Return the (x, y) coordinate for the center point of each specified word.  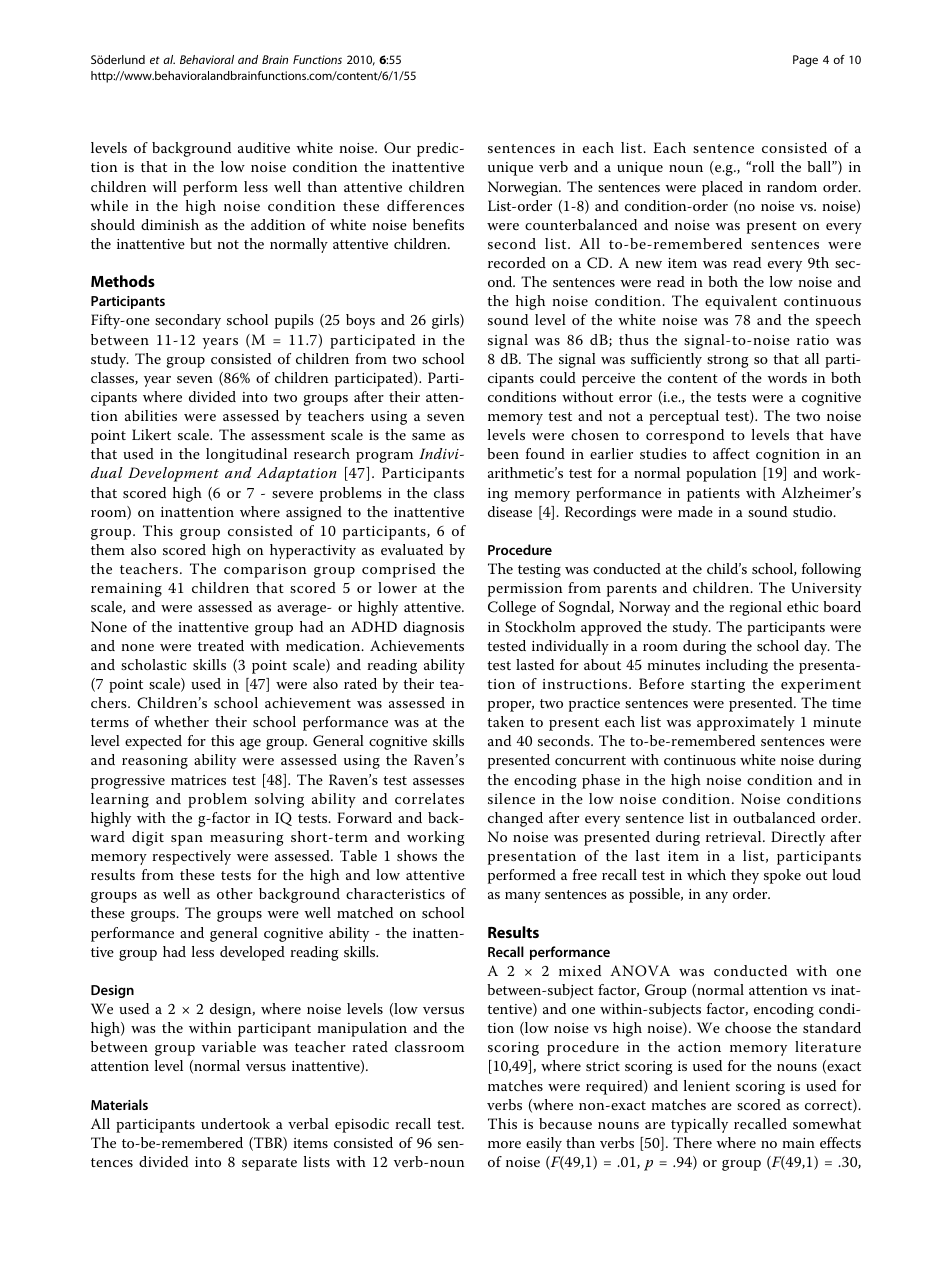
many (523, 897)
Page (805, 61)
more (504, 1144)
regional (755, 608)
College (512, 608)
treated (221, 645)
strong (728, 361)
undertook (235, 1123)
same (428, 436)
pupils (294, 321)
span (187, 840)
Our (397, 148)
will (164, 186)
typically (699, 1125)
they (745, 876)
